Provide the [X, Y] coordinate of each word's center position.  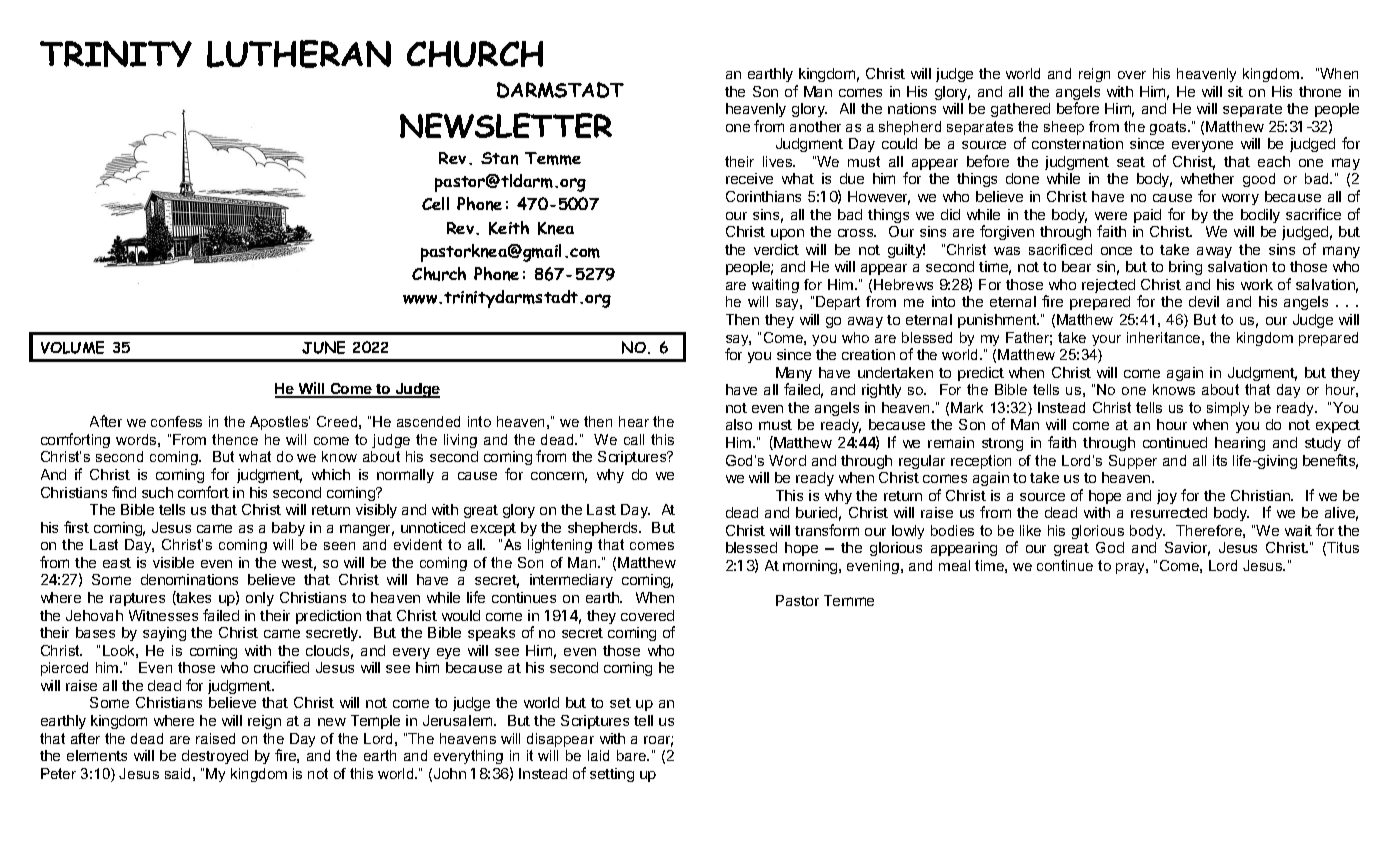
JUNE [323, 347]
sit [1235, 91]
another [815, 126]
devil [1204, 301]
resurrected [1169, 512]
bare [633, 755]
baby [288, 529]
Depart [838, 303]
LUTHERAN [299, 54]
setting [612, 775]
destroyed [215, 757]
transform [827, 530]
